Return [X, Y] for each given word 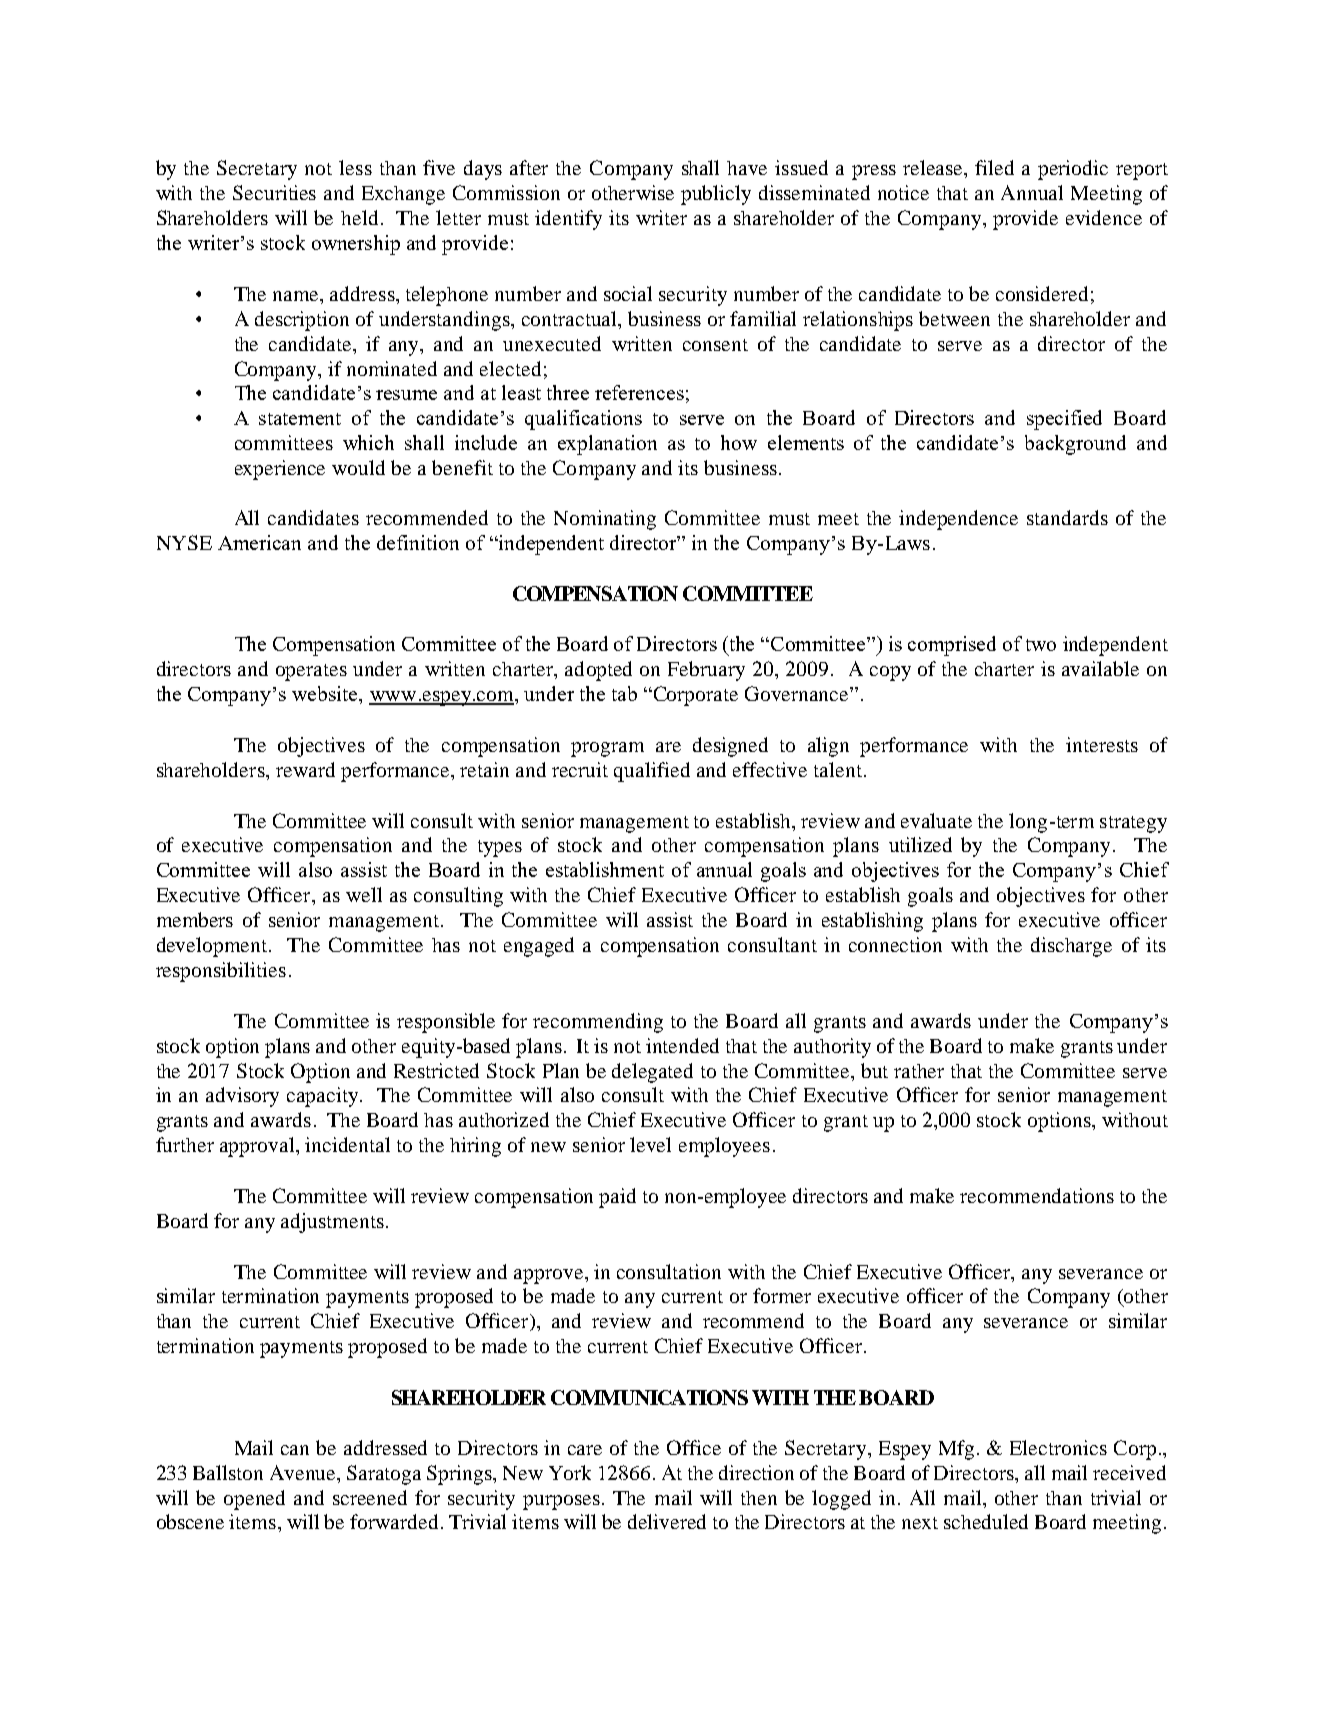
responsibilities [221, 972]
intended [682, 1045]
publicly [716, 195]
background [1075, 445]
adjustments [332, 1223]
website [326, 693]
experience [280, 470]
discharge [1071, 947]
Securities [274, 192]
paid [617, 1198]
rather [919, 1071]
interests [1102, 744]
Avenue [304, 1472]
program [607, 749]
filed [994, 167]
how [739, 442]
